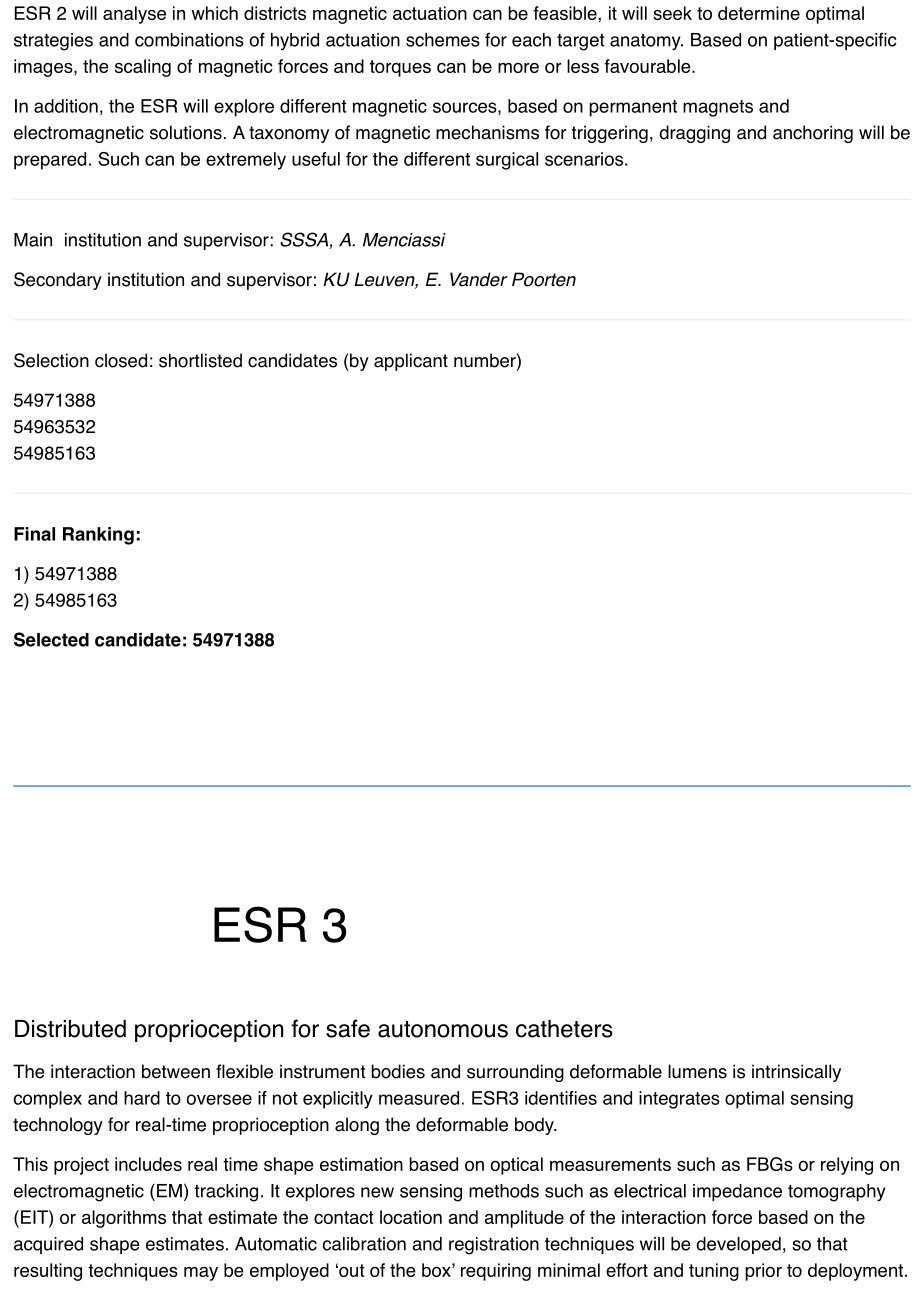  What do you see at coordinates (443, 1029) in the image?
I see `autonomous` at bounding box center [443, 1029].
